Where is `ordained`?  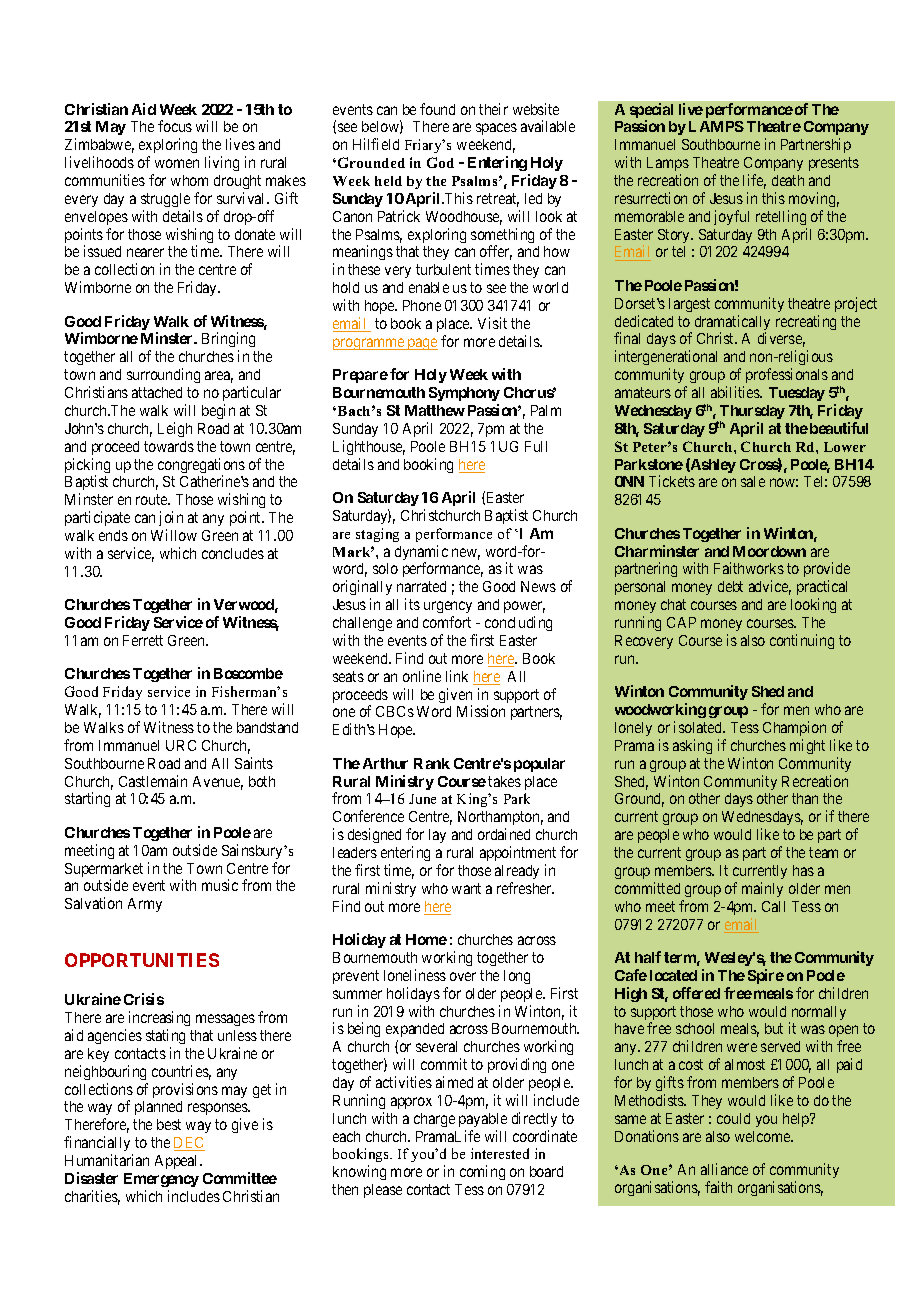
ordained is located at coordinates (504, 834).
